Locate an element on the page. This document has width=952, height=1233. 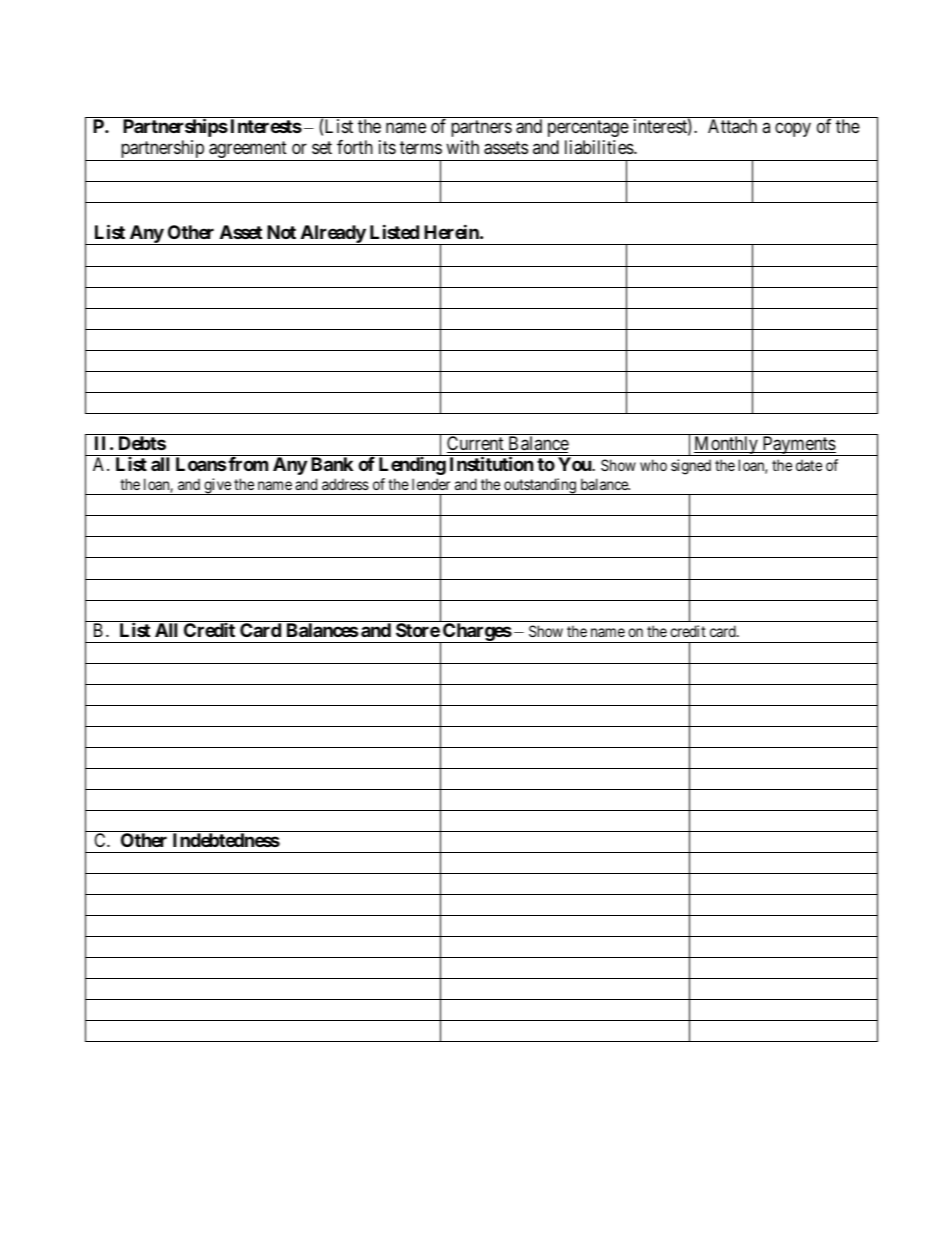
Already is located at coordinates (332, 235).
